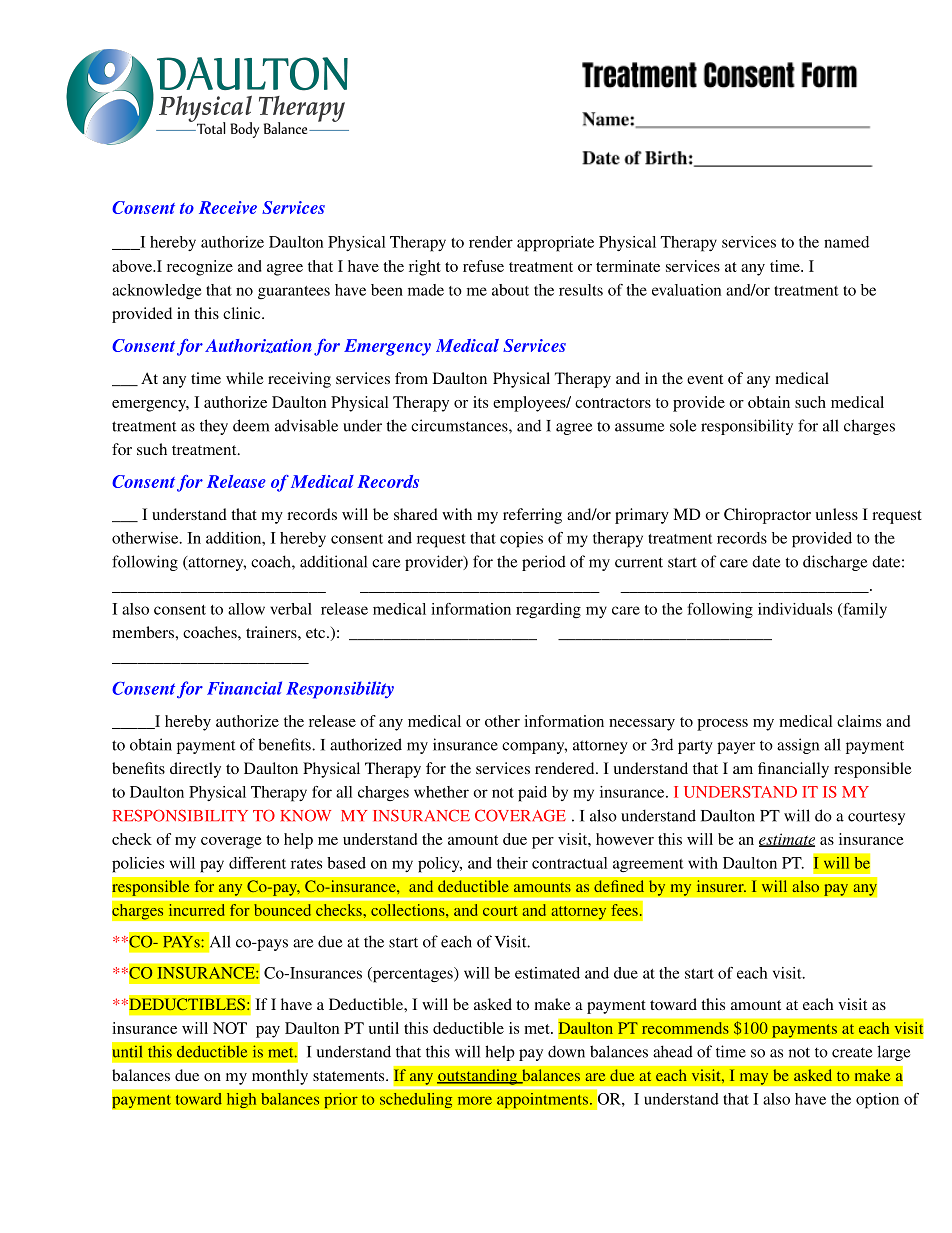  What do you see at coordinates (475, 1100) in the page?
I see `more` at bounding box center [475, 1100].
